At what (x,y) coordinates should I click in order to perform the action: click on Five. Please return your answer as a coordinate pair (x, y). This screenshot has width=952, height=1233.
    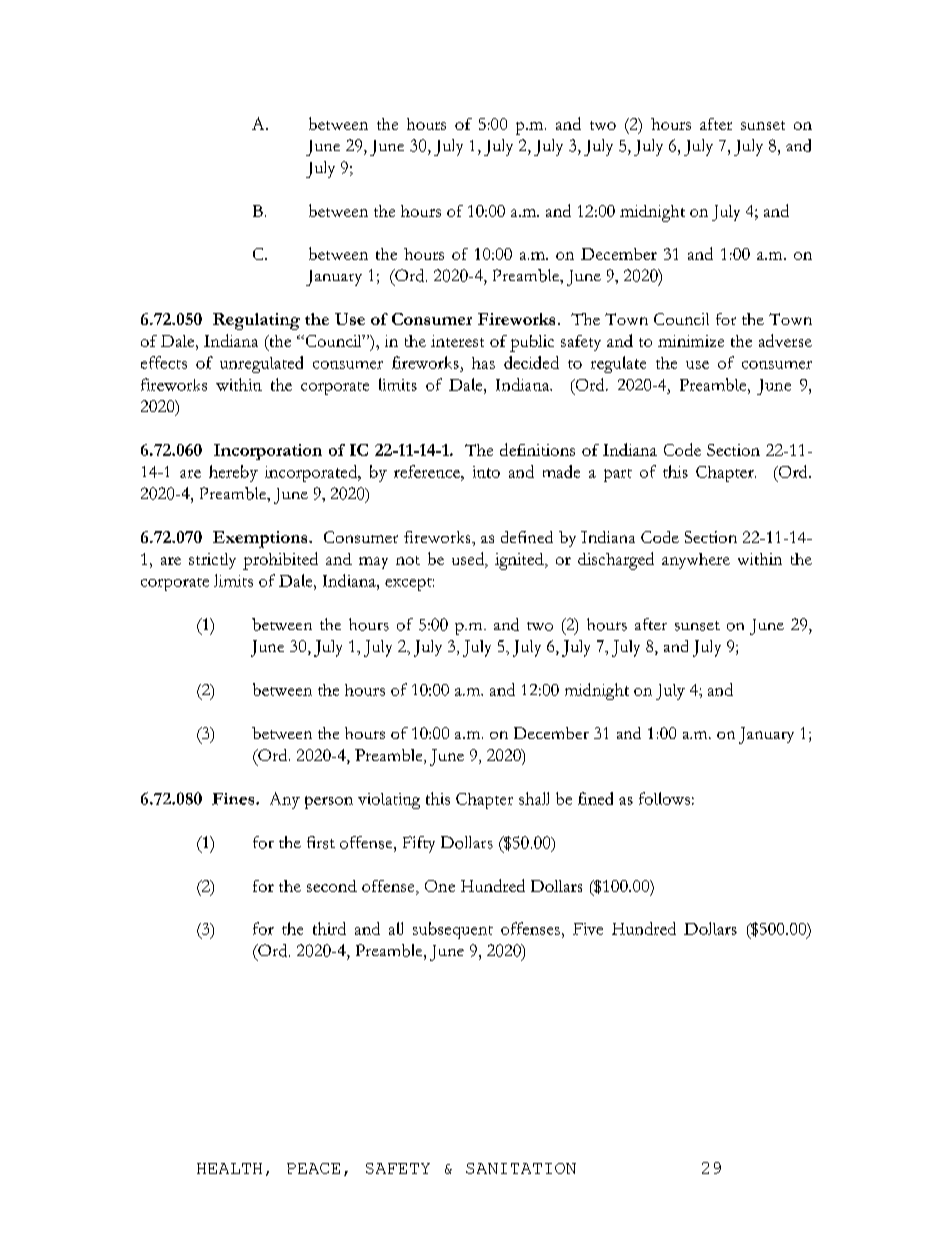
    Looking at the image, I should click on (588, 929).
